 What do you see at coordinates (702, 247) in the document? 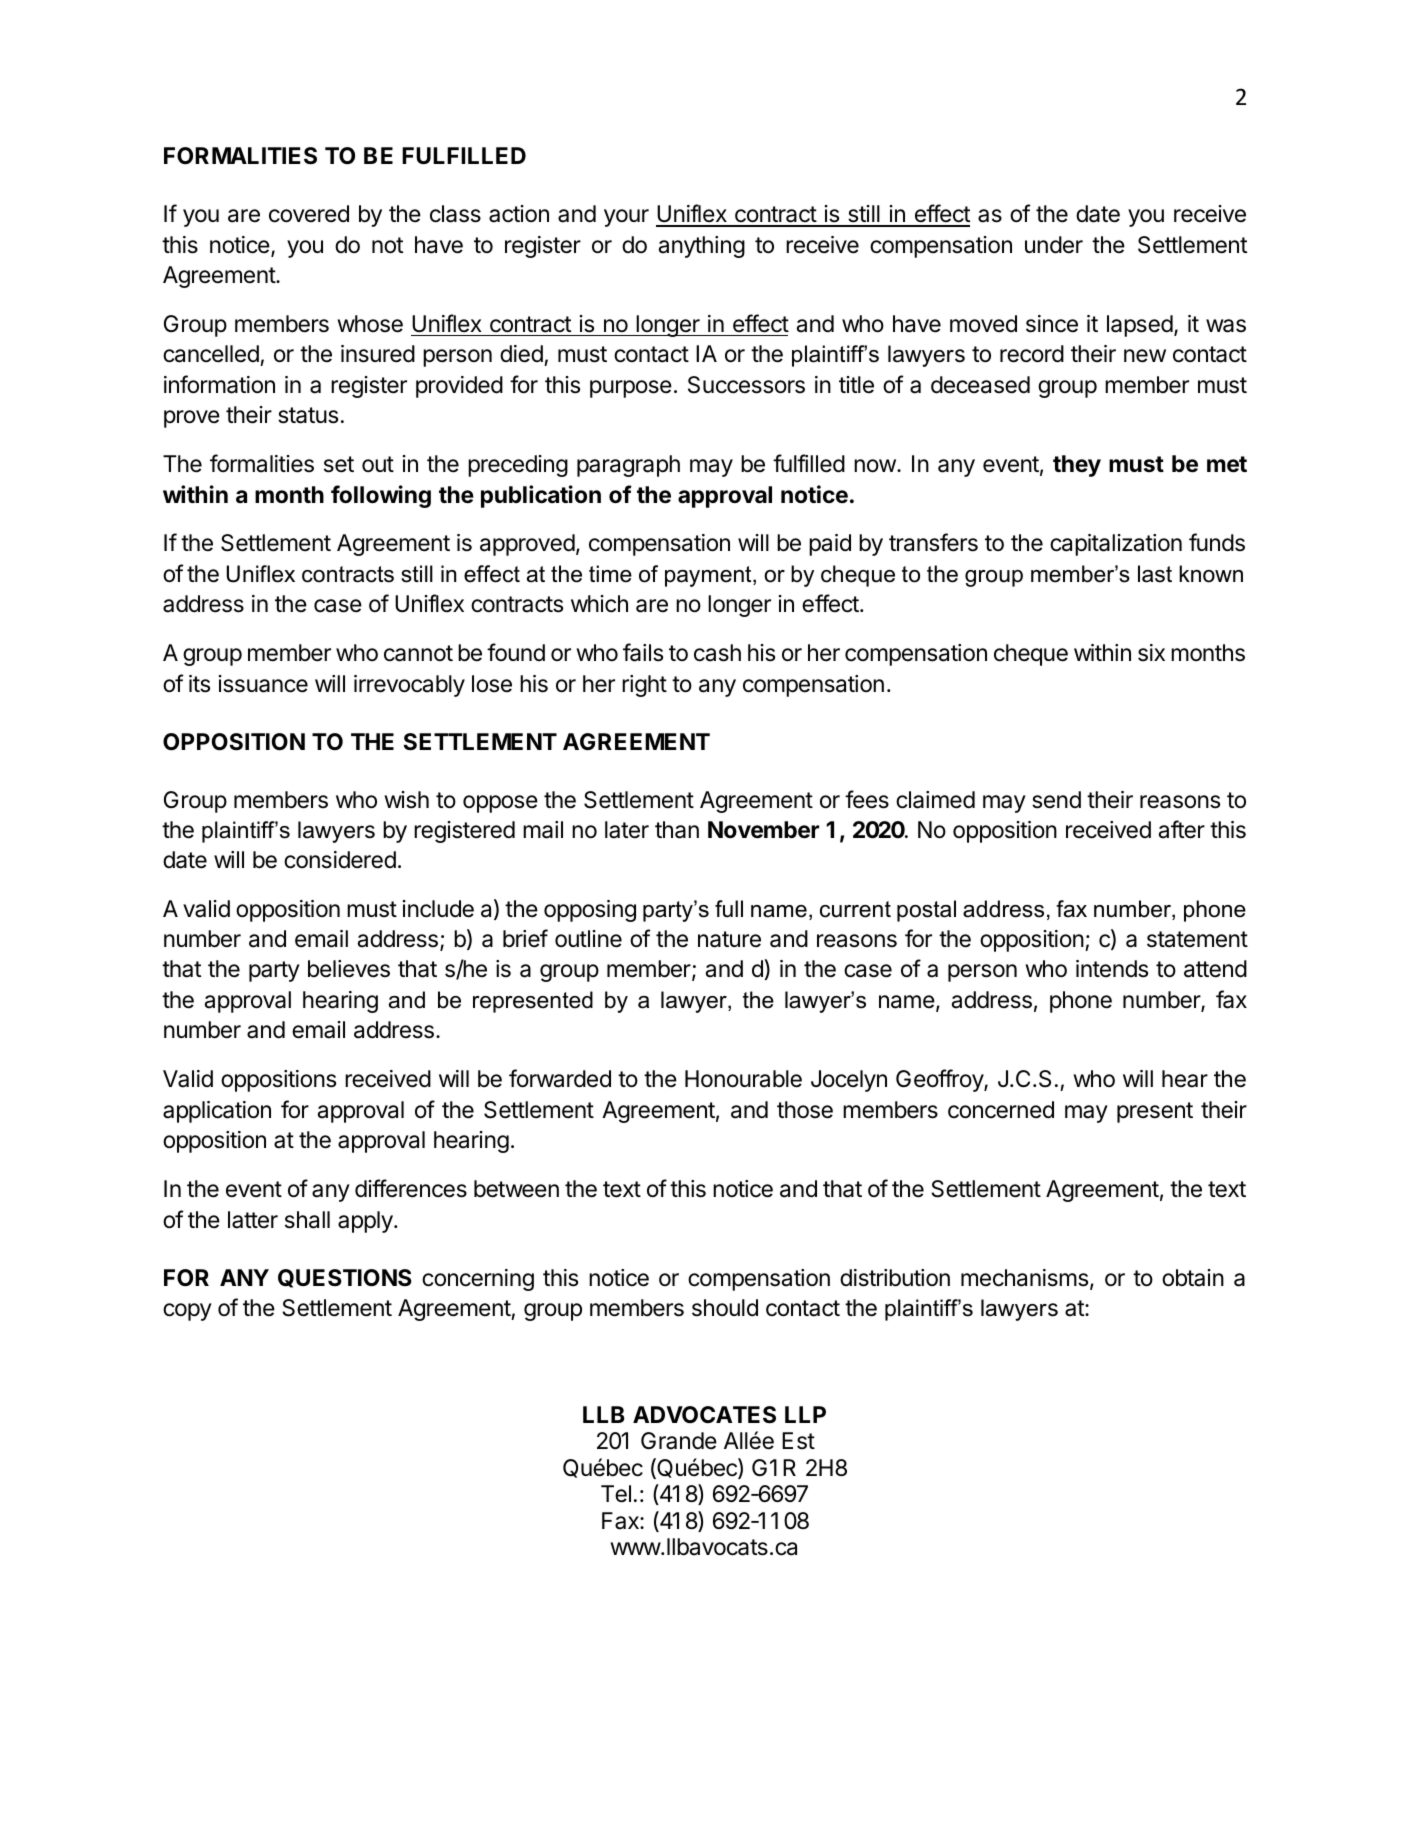
I see `anything` at bounding box center [702, 247].
